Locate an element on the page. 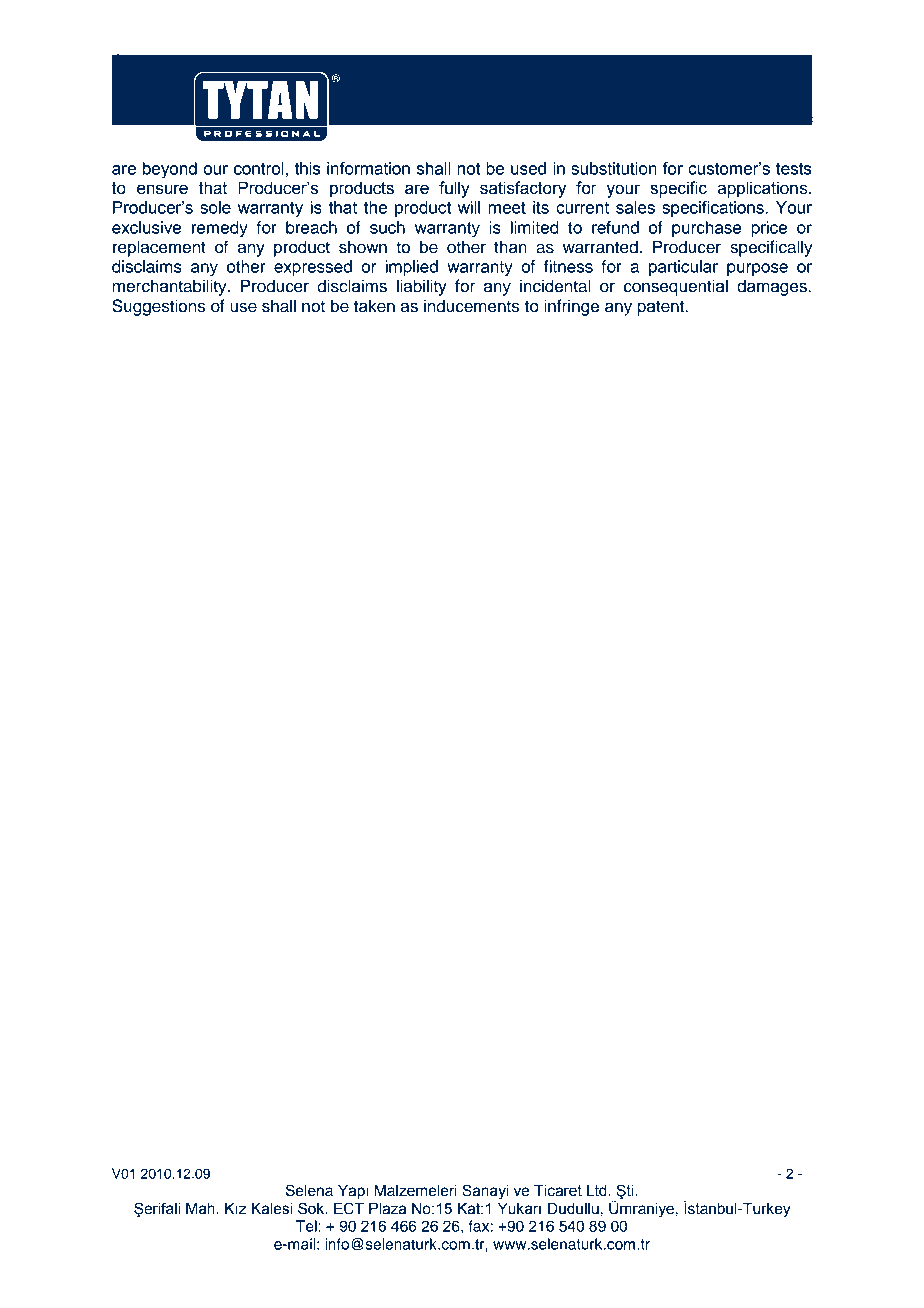 The image size is (924, 1308). patent is located at coordinates (662, 308).
